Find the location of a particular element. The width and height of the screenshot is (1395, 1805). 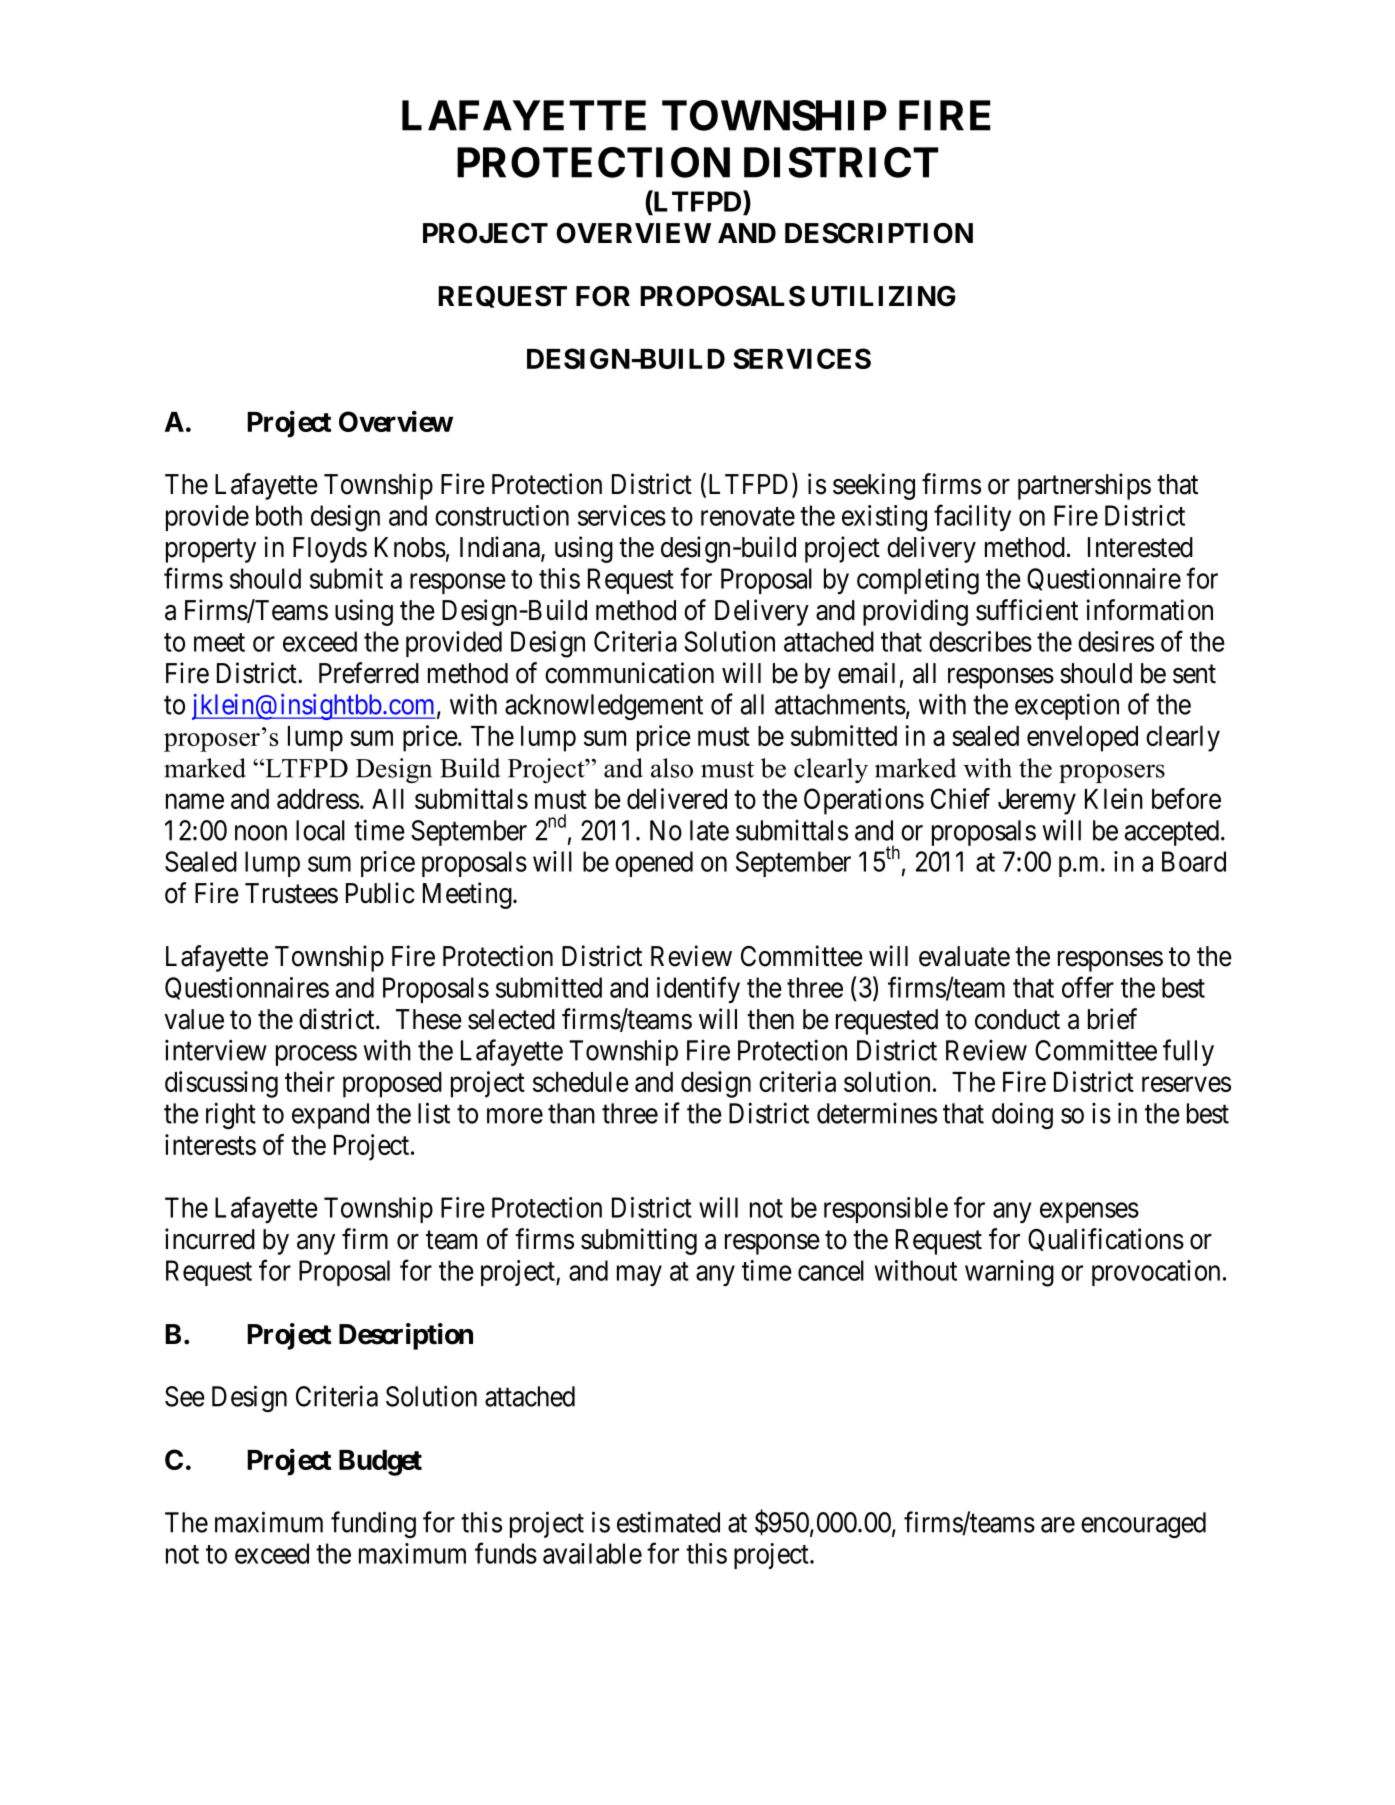

funding is located at coordinates (373, 1524).
